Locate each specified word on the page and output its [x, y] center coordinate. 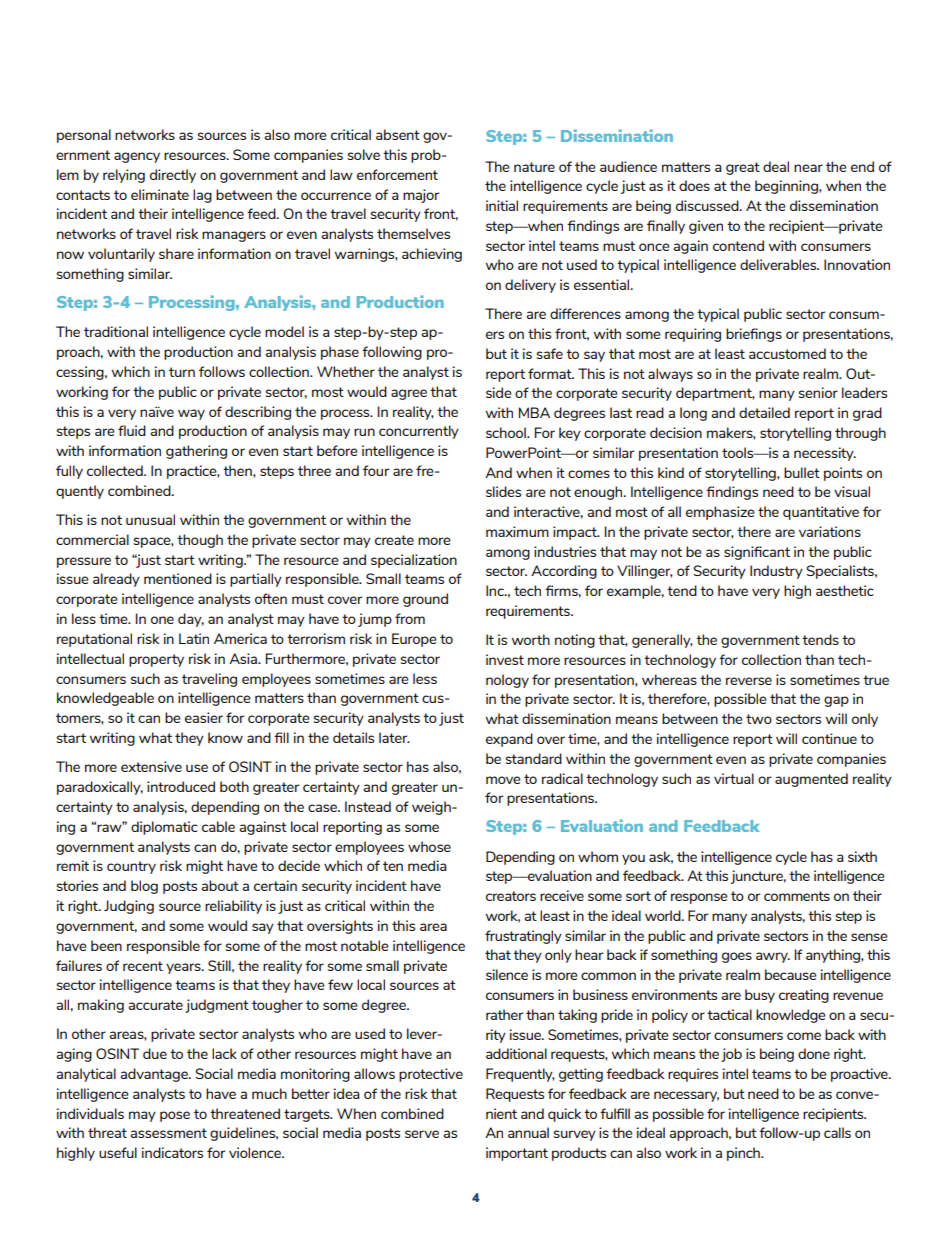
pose [175, 1116]
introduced [181, 786]
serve [422, 1134]
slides [503, 491]
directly [173, 176]
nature [534, 167]
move [503, 780]
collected [116, 470]
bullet [802, 472]
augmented [811, 780]
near [808, 168]
